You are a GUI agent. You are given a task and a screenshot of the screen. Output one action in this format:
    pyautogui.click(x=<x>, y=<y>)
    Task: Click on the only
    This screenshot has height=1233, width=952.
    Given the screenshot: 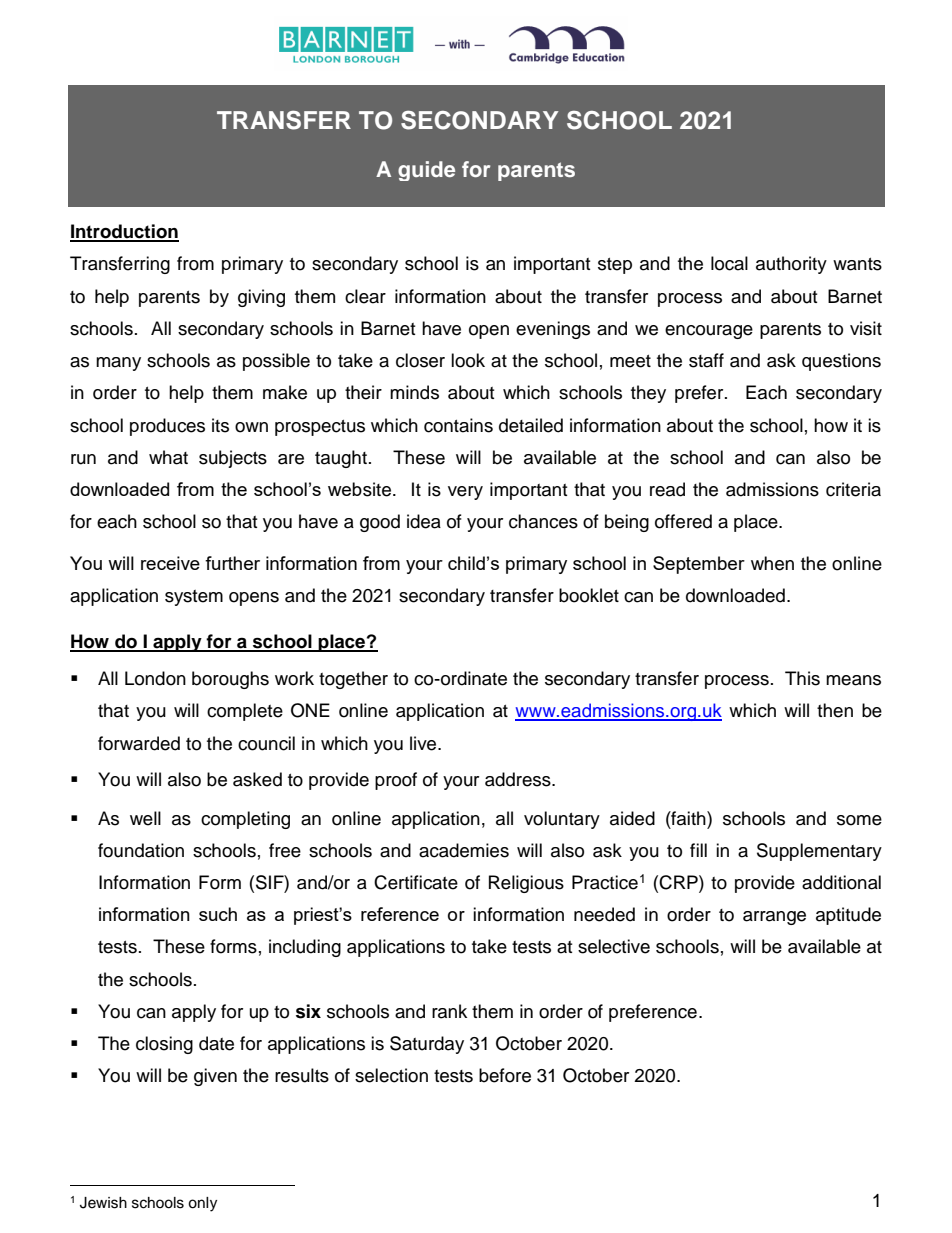 What is the action you would take?
    pyautogui.click(x=202, y=1204)
